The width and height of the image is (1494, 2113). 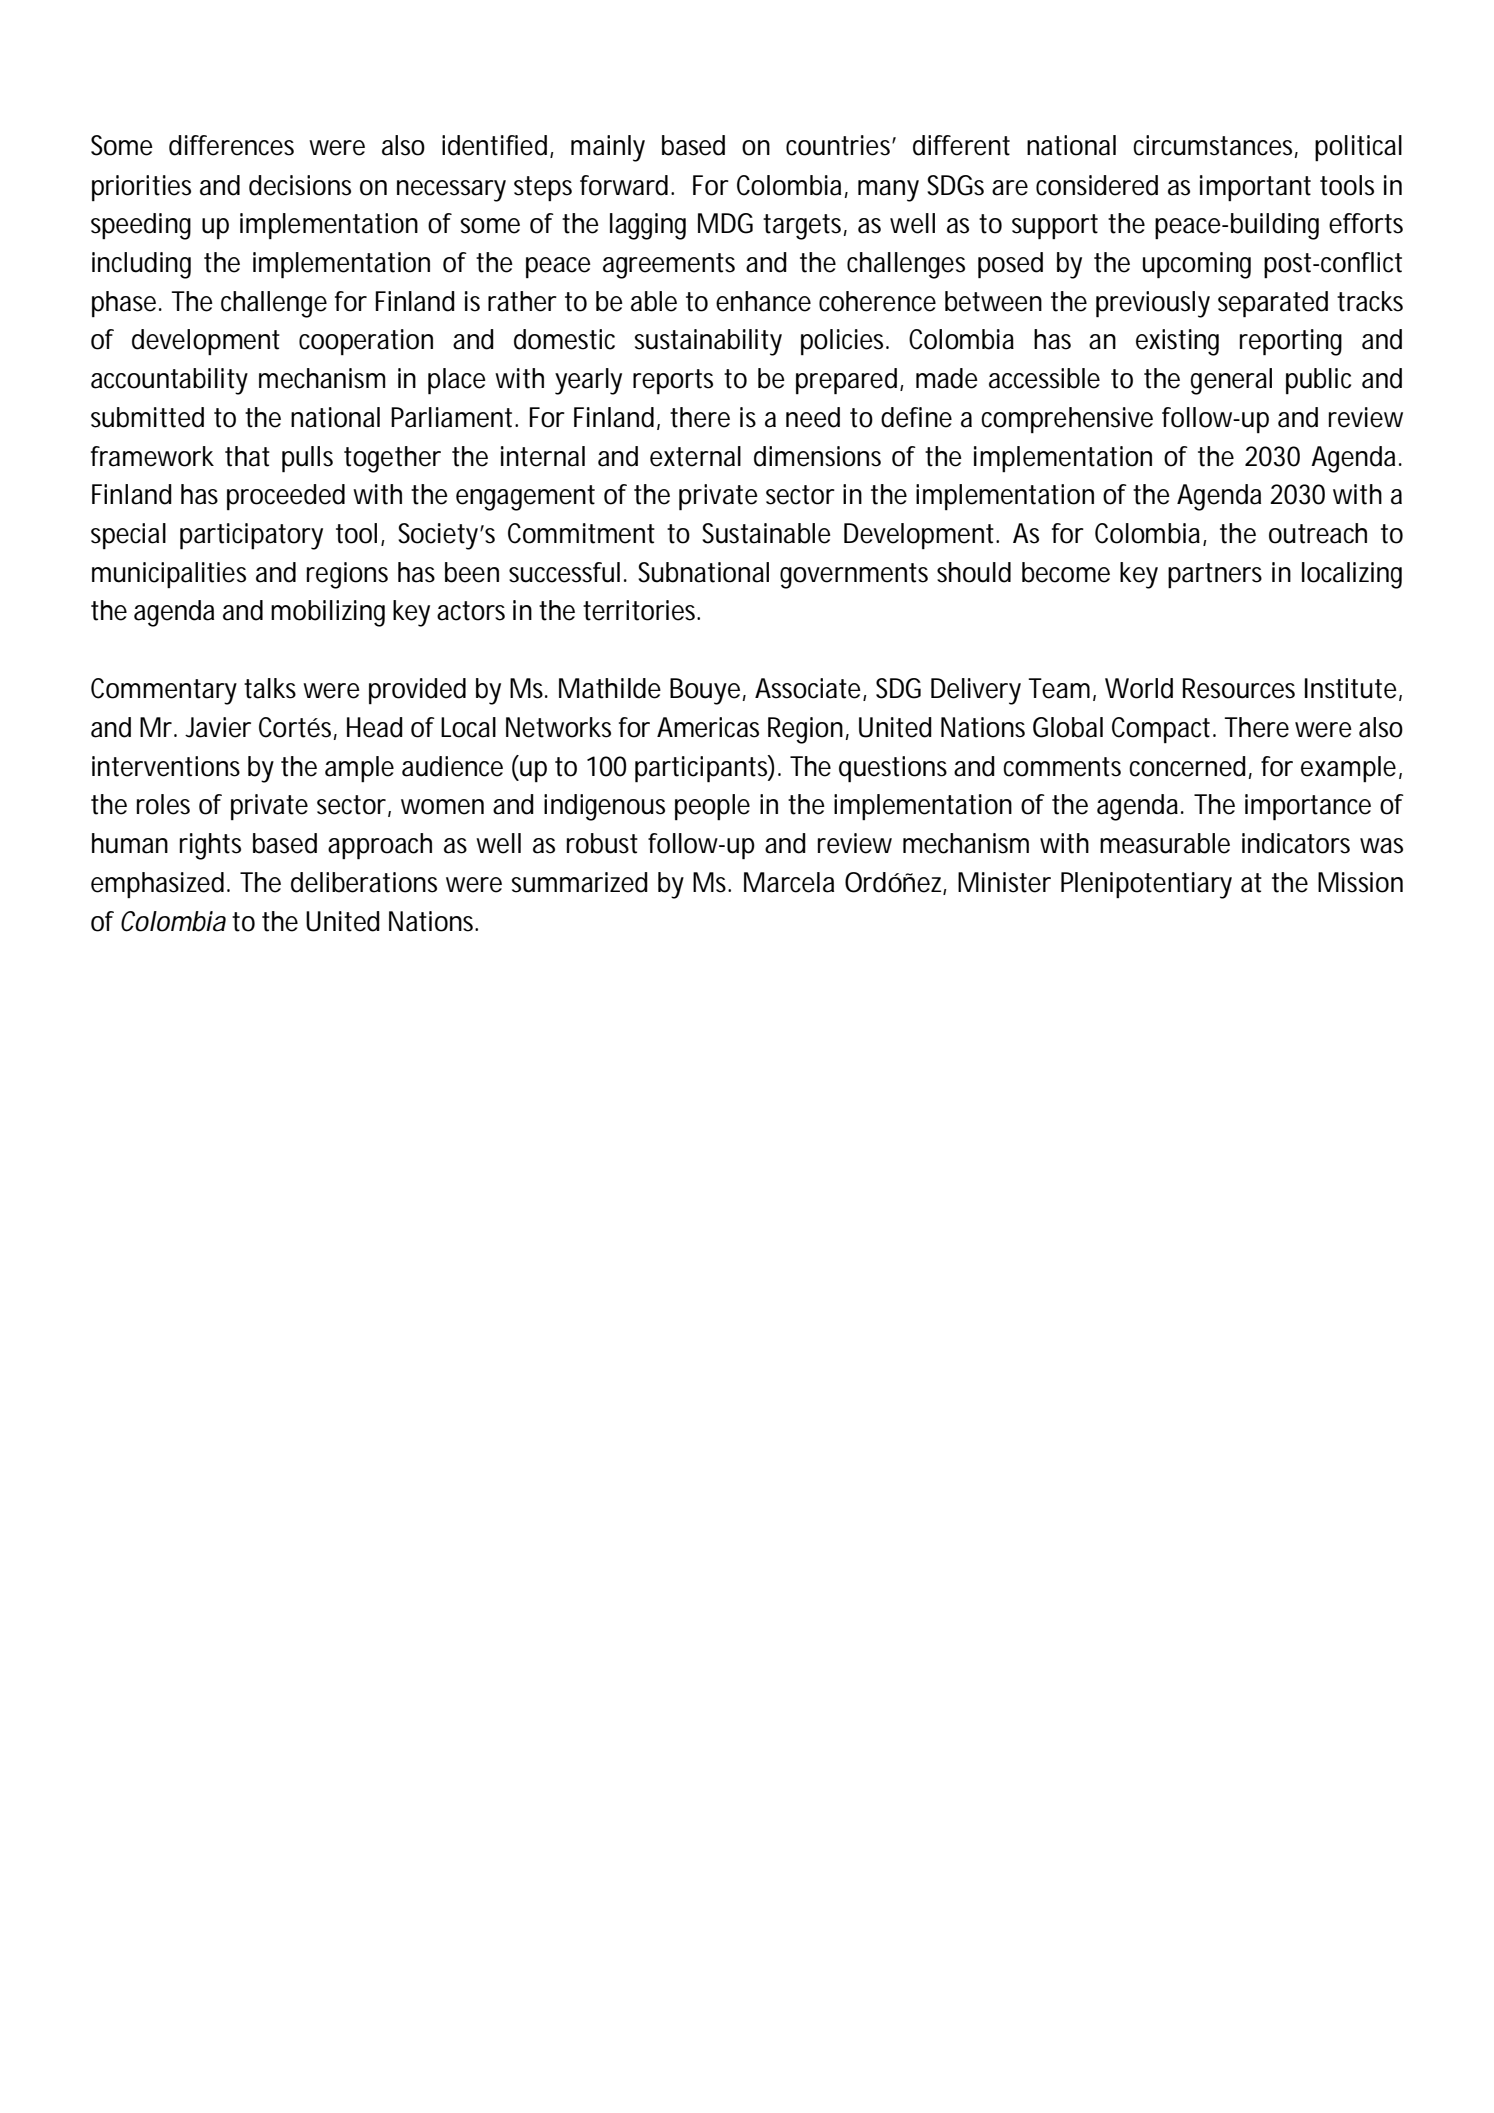 I want to click on Marcela, so click(x=789, y=882).
